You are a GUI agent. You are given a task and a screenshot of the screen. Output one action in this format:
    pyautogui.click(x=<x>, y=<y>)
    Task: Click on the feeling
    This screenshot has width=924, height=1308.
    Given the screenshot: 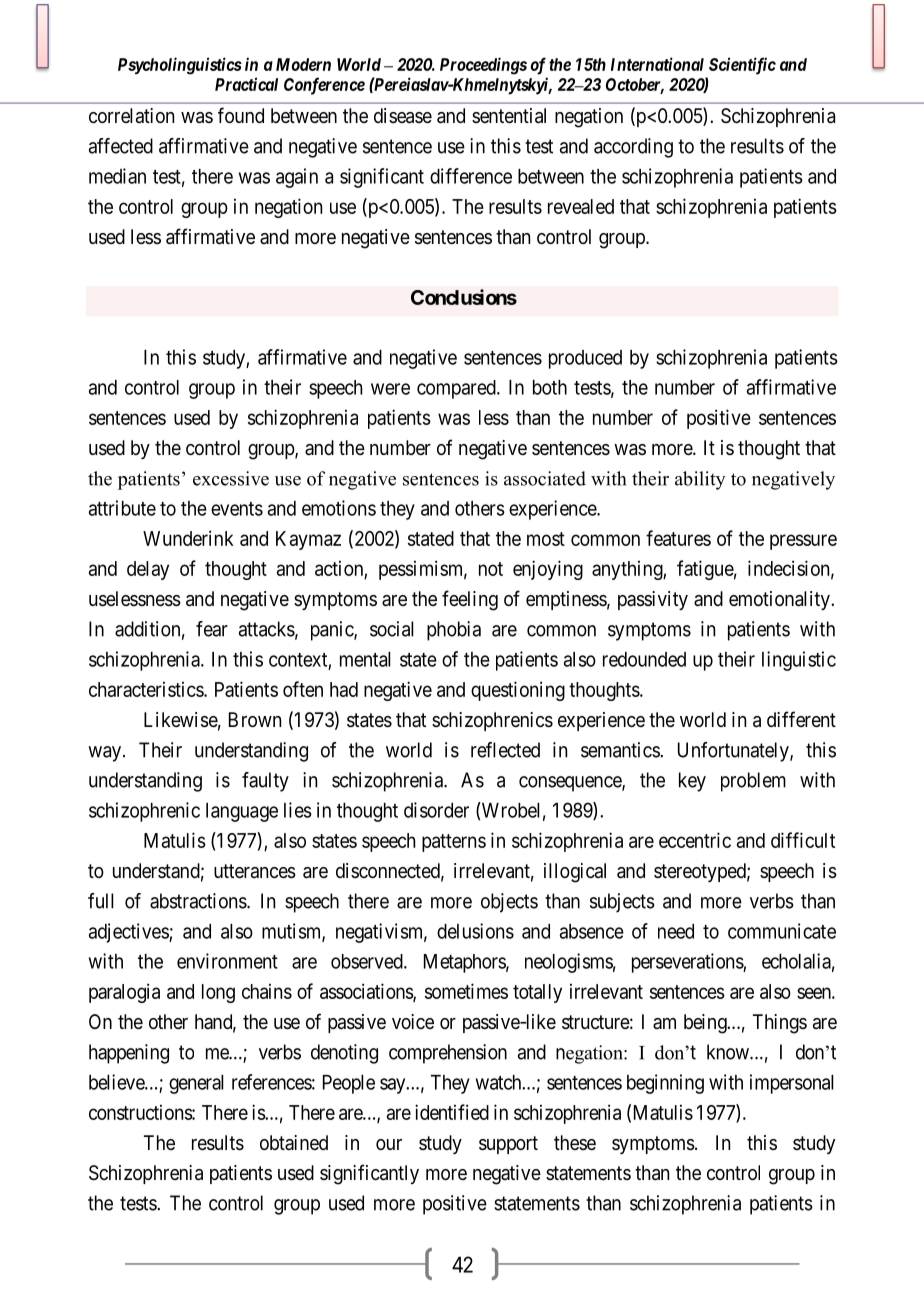 What is the action you would take?
    pyautogui.click(x=470, y=600)
